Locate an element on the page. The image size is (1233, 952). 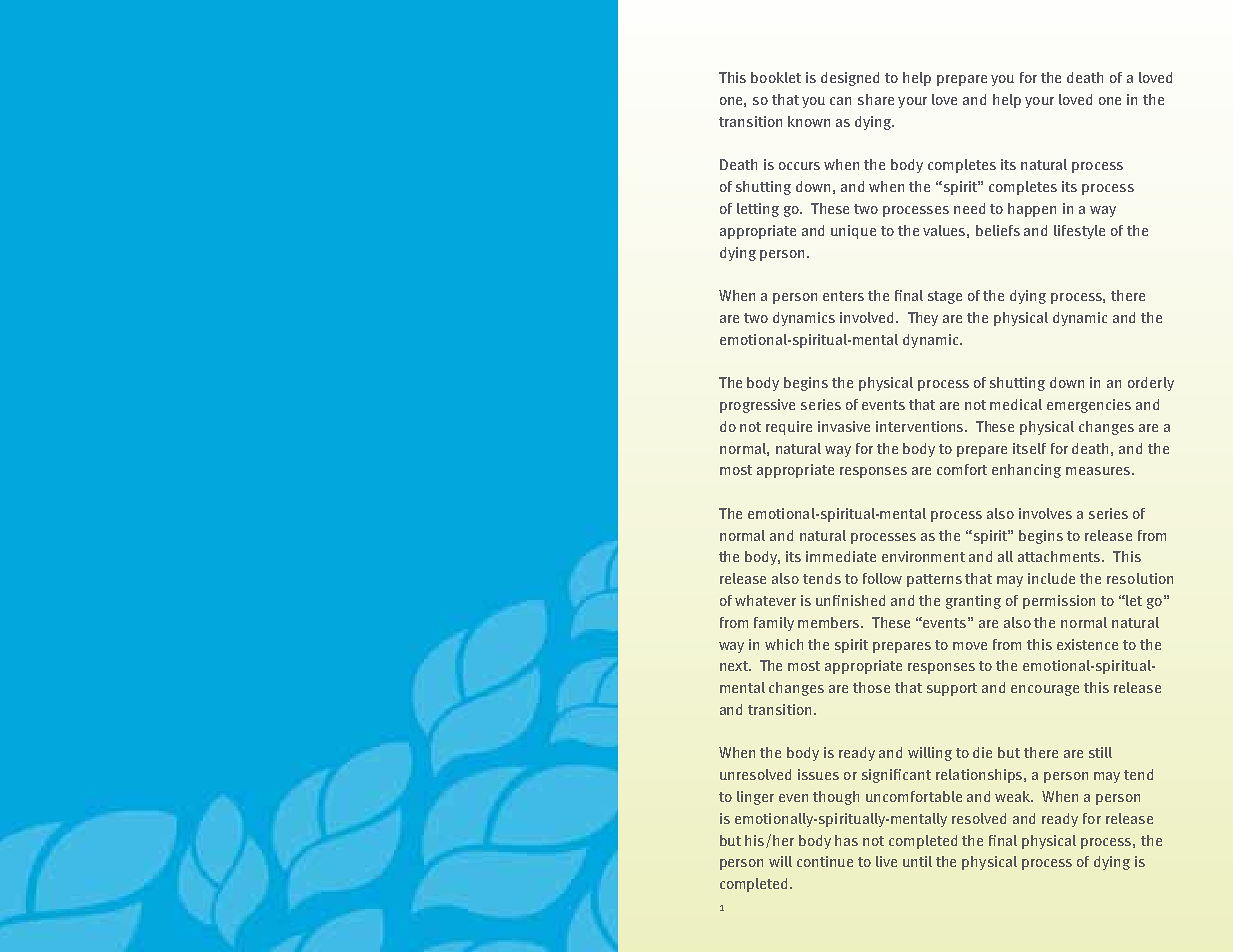
environment is located at coordinates (923, 556).
